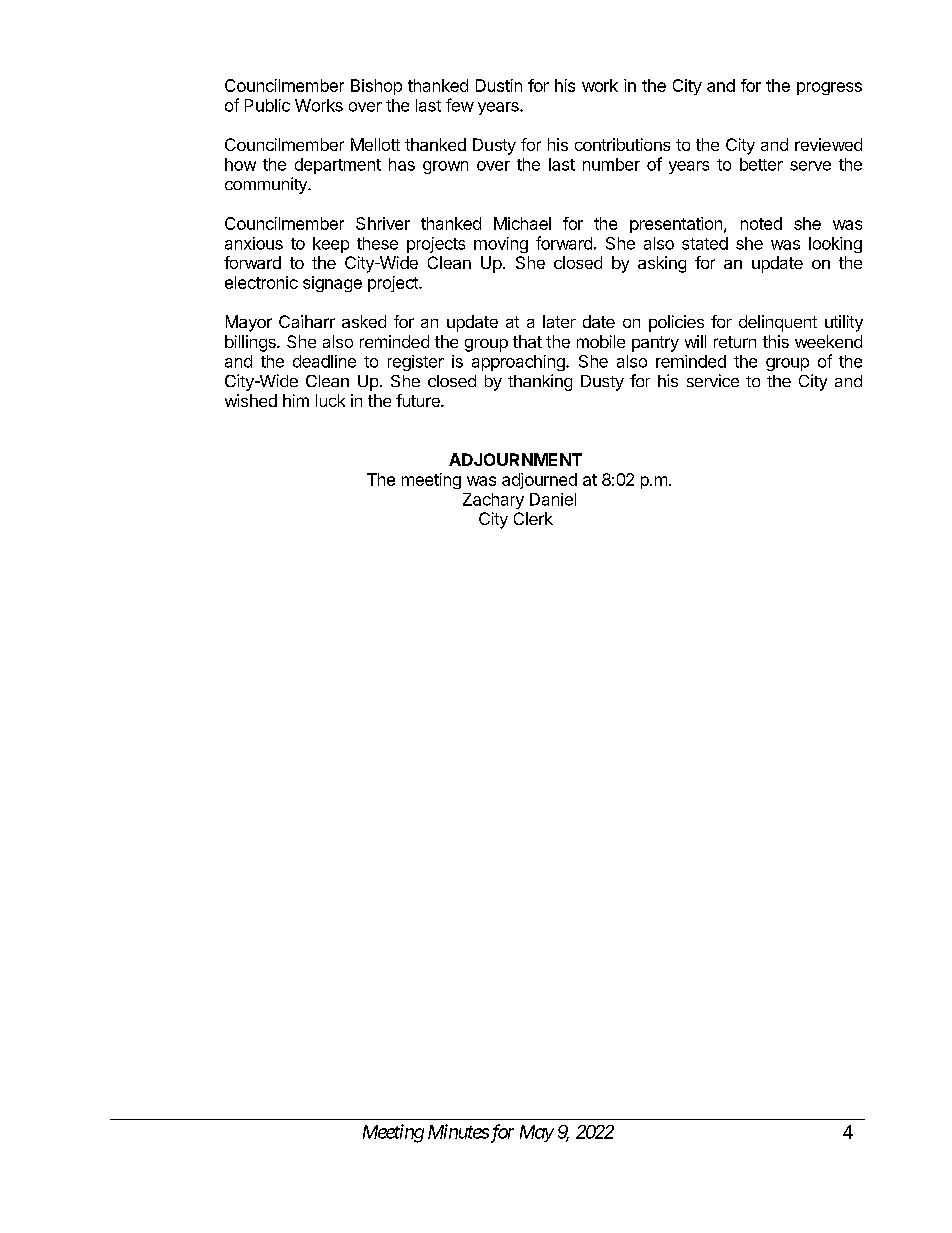  Describe the element at coordinates (829, 88) in the screenshot. I see `progress` at that location.
